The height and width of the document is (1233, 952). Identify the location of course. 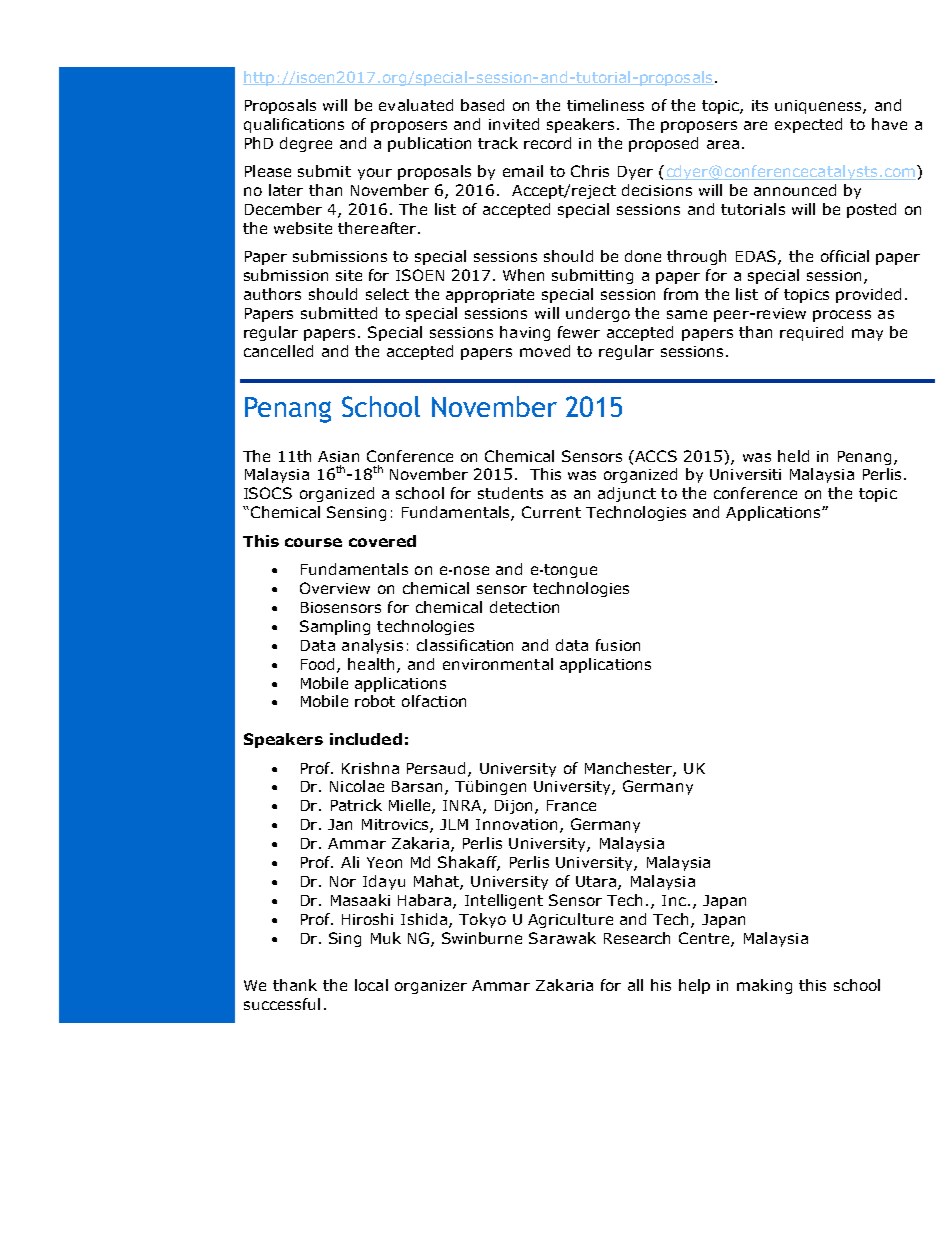
(313, 542).
